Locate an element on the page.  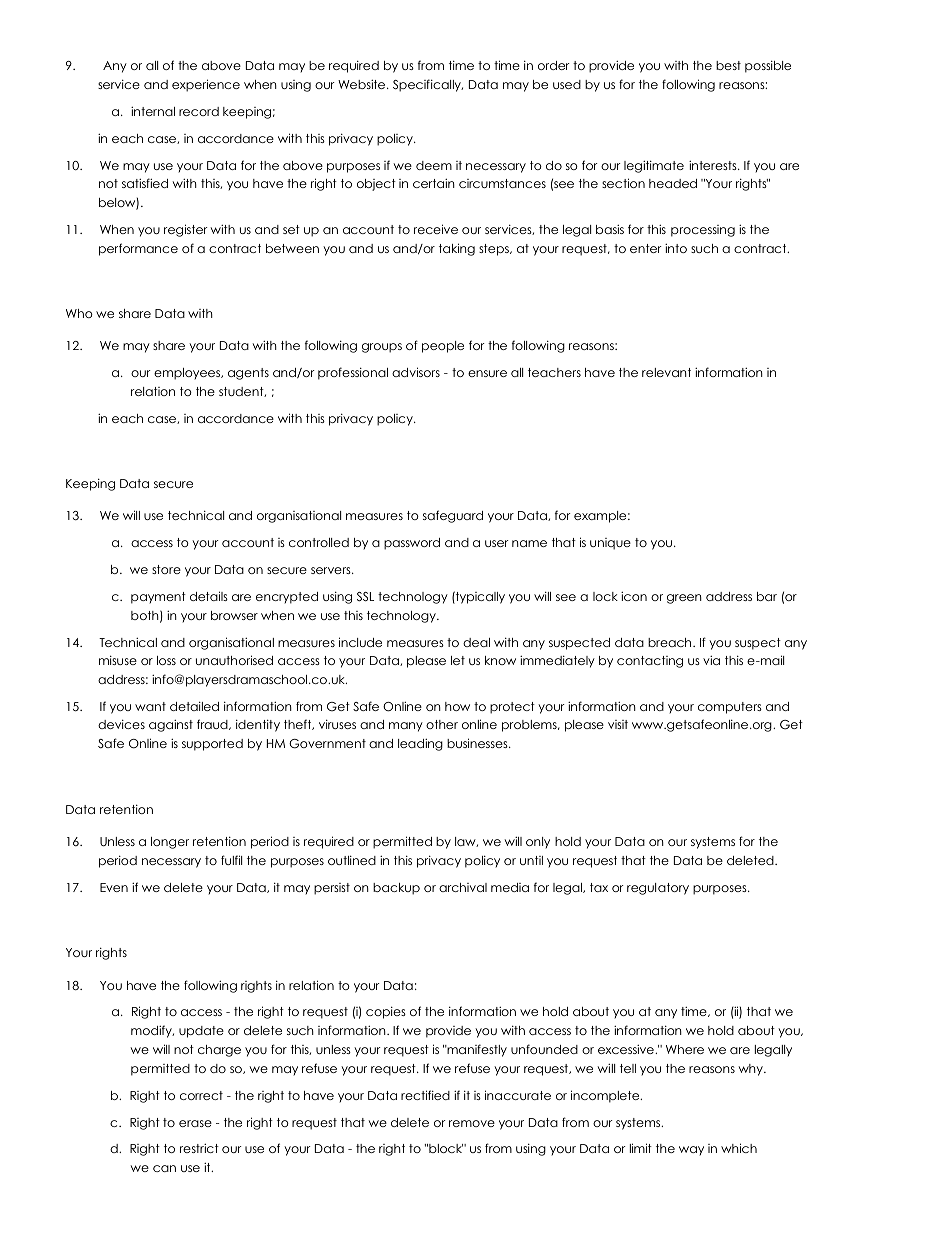
internal is located at coordinates (153, 111).
